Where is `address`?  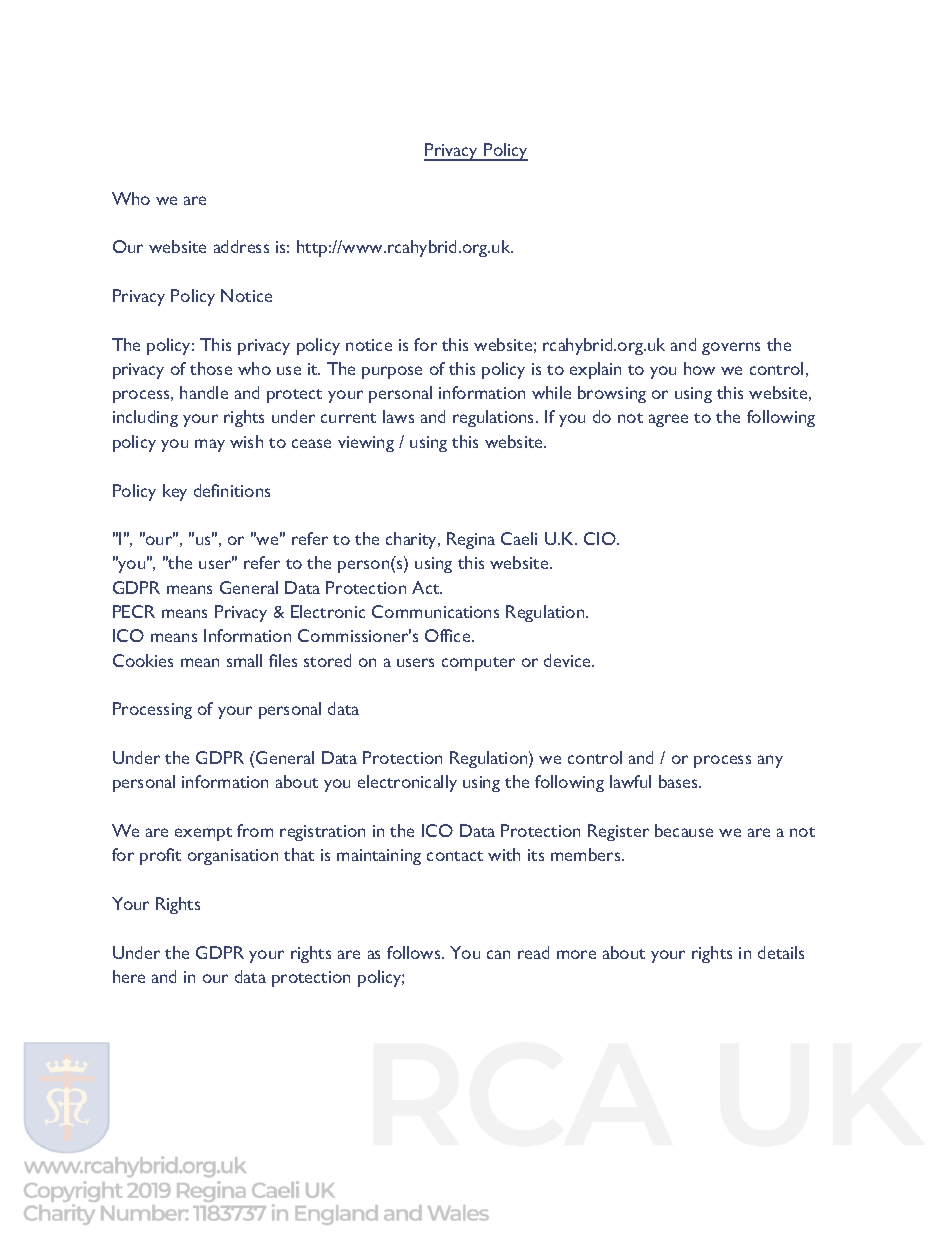 address is located at coordinates (241, 246).
